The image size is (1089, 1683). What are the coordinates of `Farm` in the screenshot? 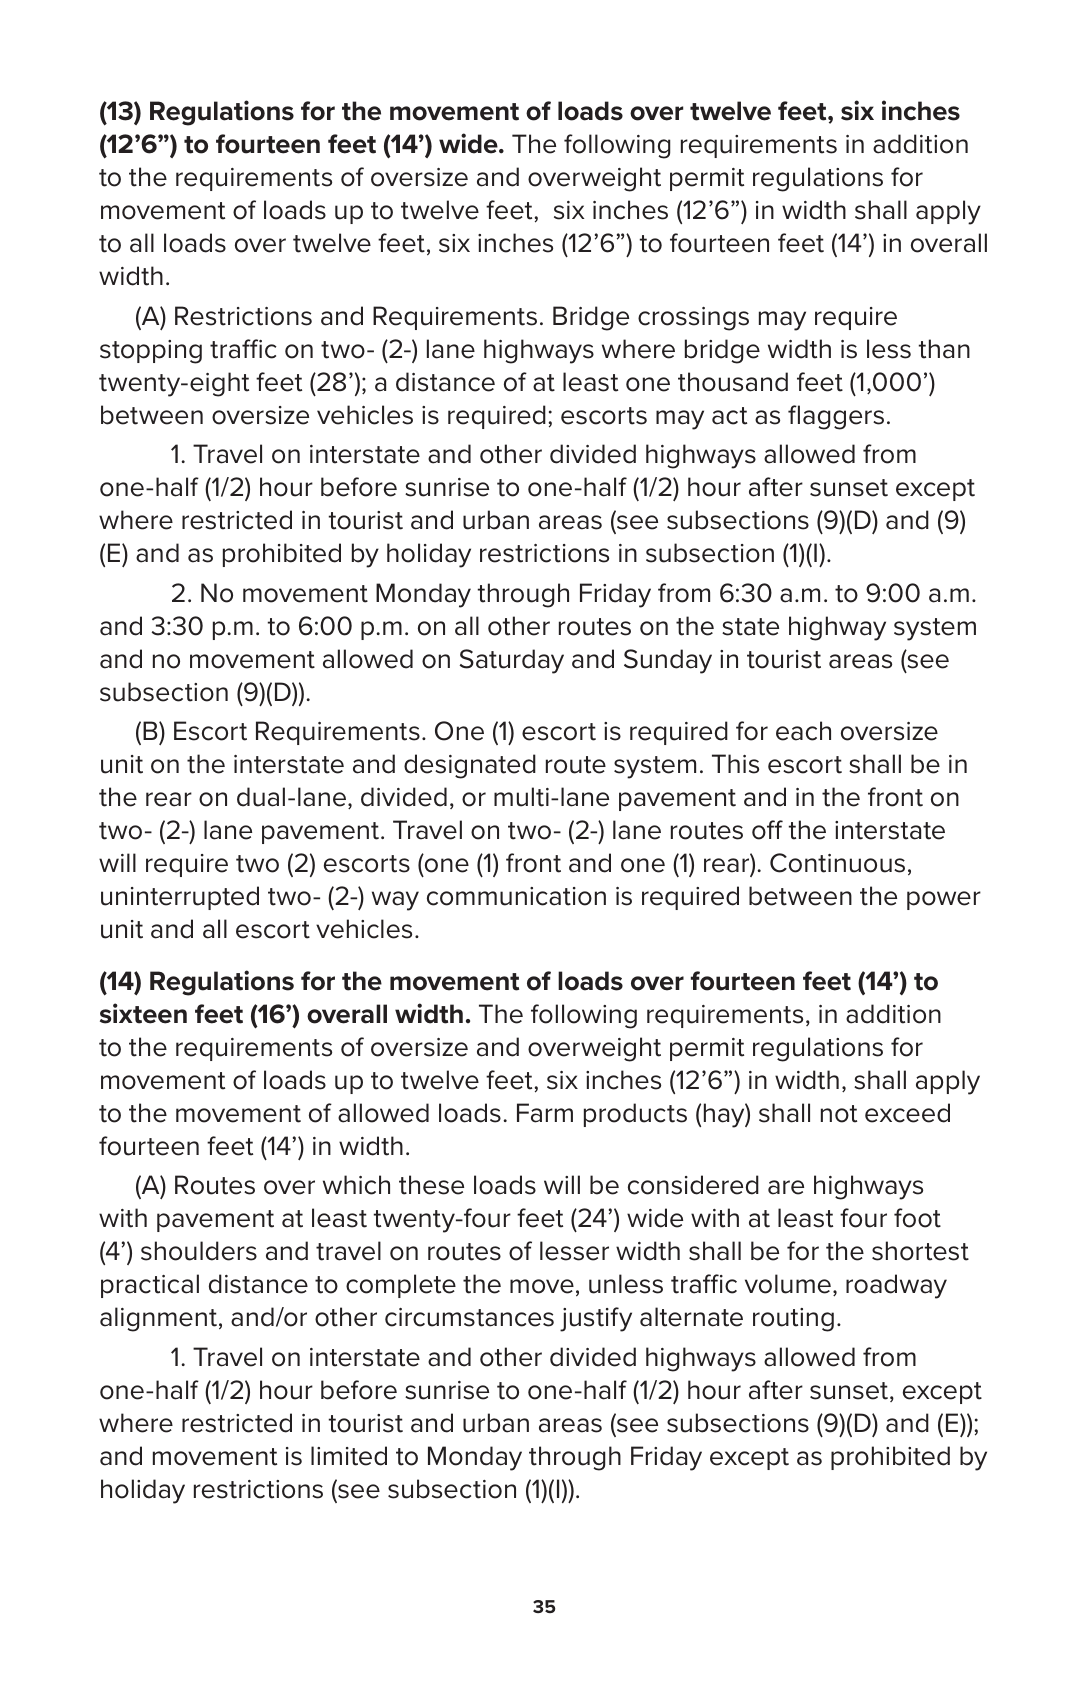 It's located at (545, 1113).
